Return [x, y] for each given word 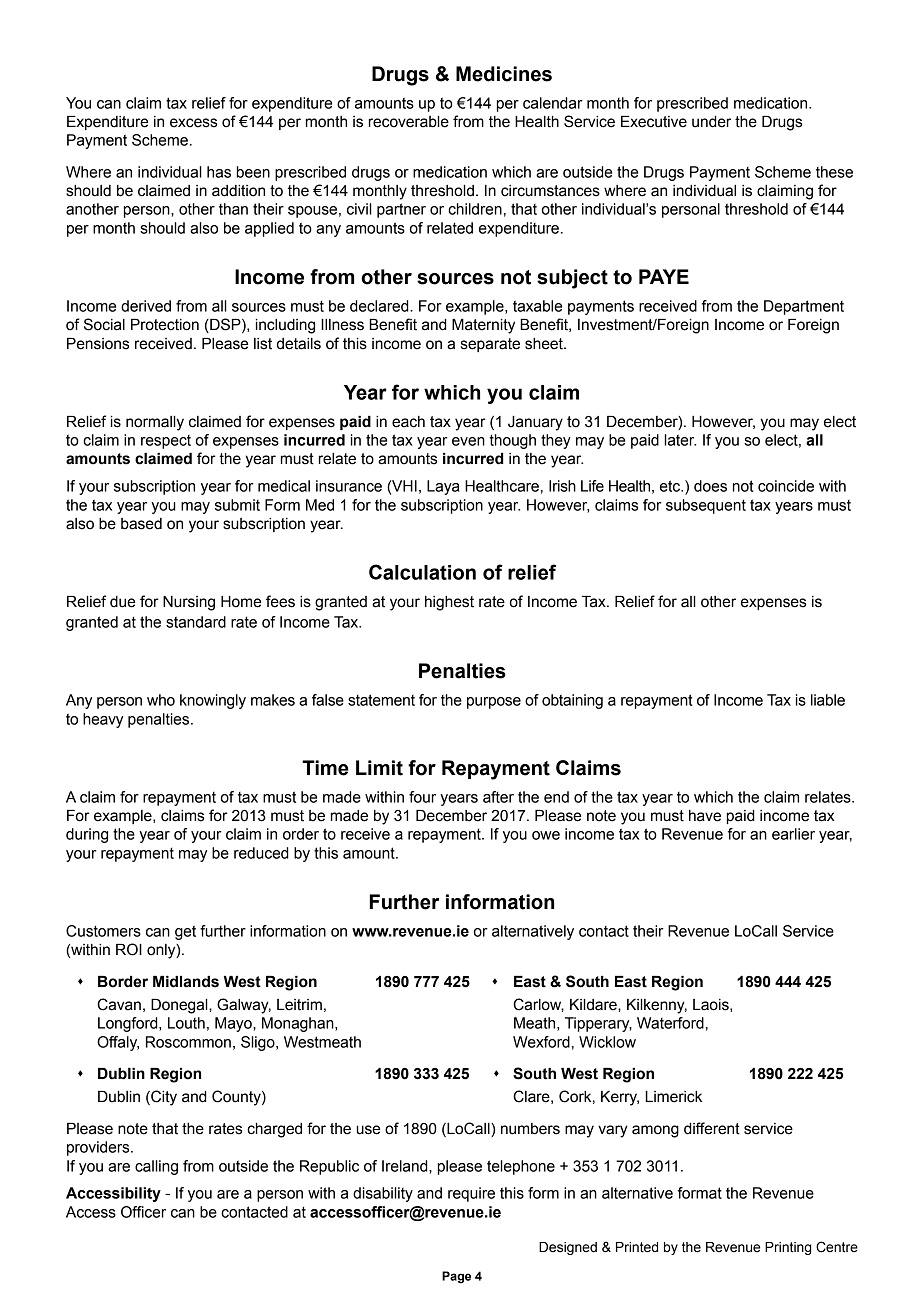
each [408, 422]
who [161, 700]
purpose [494, 703]
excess [193, 123]
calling [156, 1167]
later [680, 440]
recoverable [409, 122]
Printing [788, 1248]
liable [828, 700]
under [711, 122]
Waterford [670, 1023]
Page [456, 1277]
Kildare [594, 1005]
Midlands [186, 982]
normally [155, 423]
